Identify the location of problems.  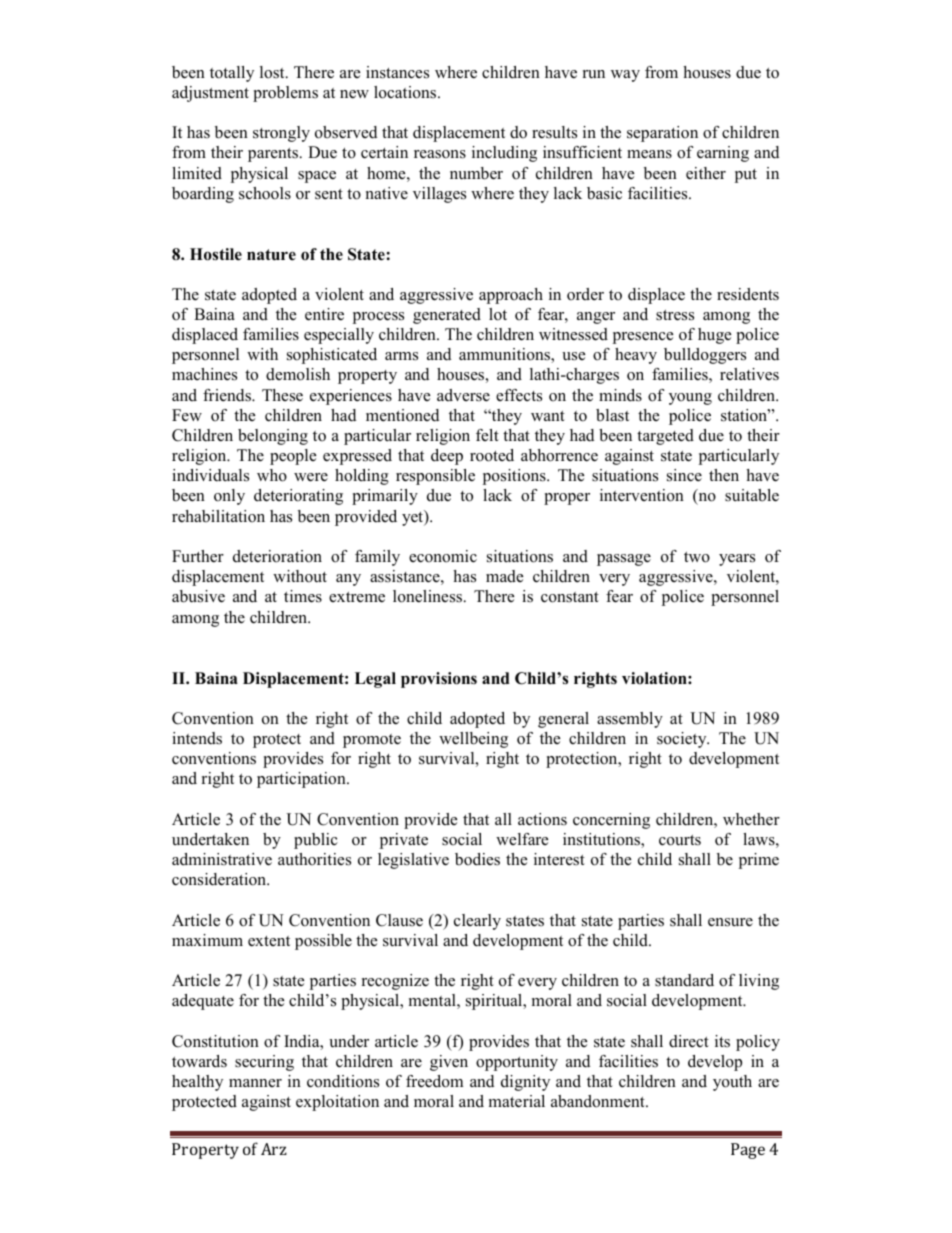
(285, 94).
